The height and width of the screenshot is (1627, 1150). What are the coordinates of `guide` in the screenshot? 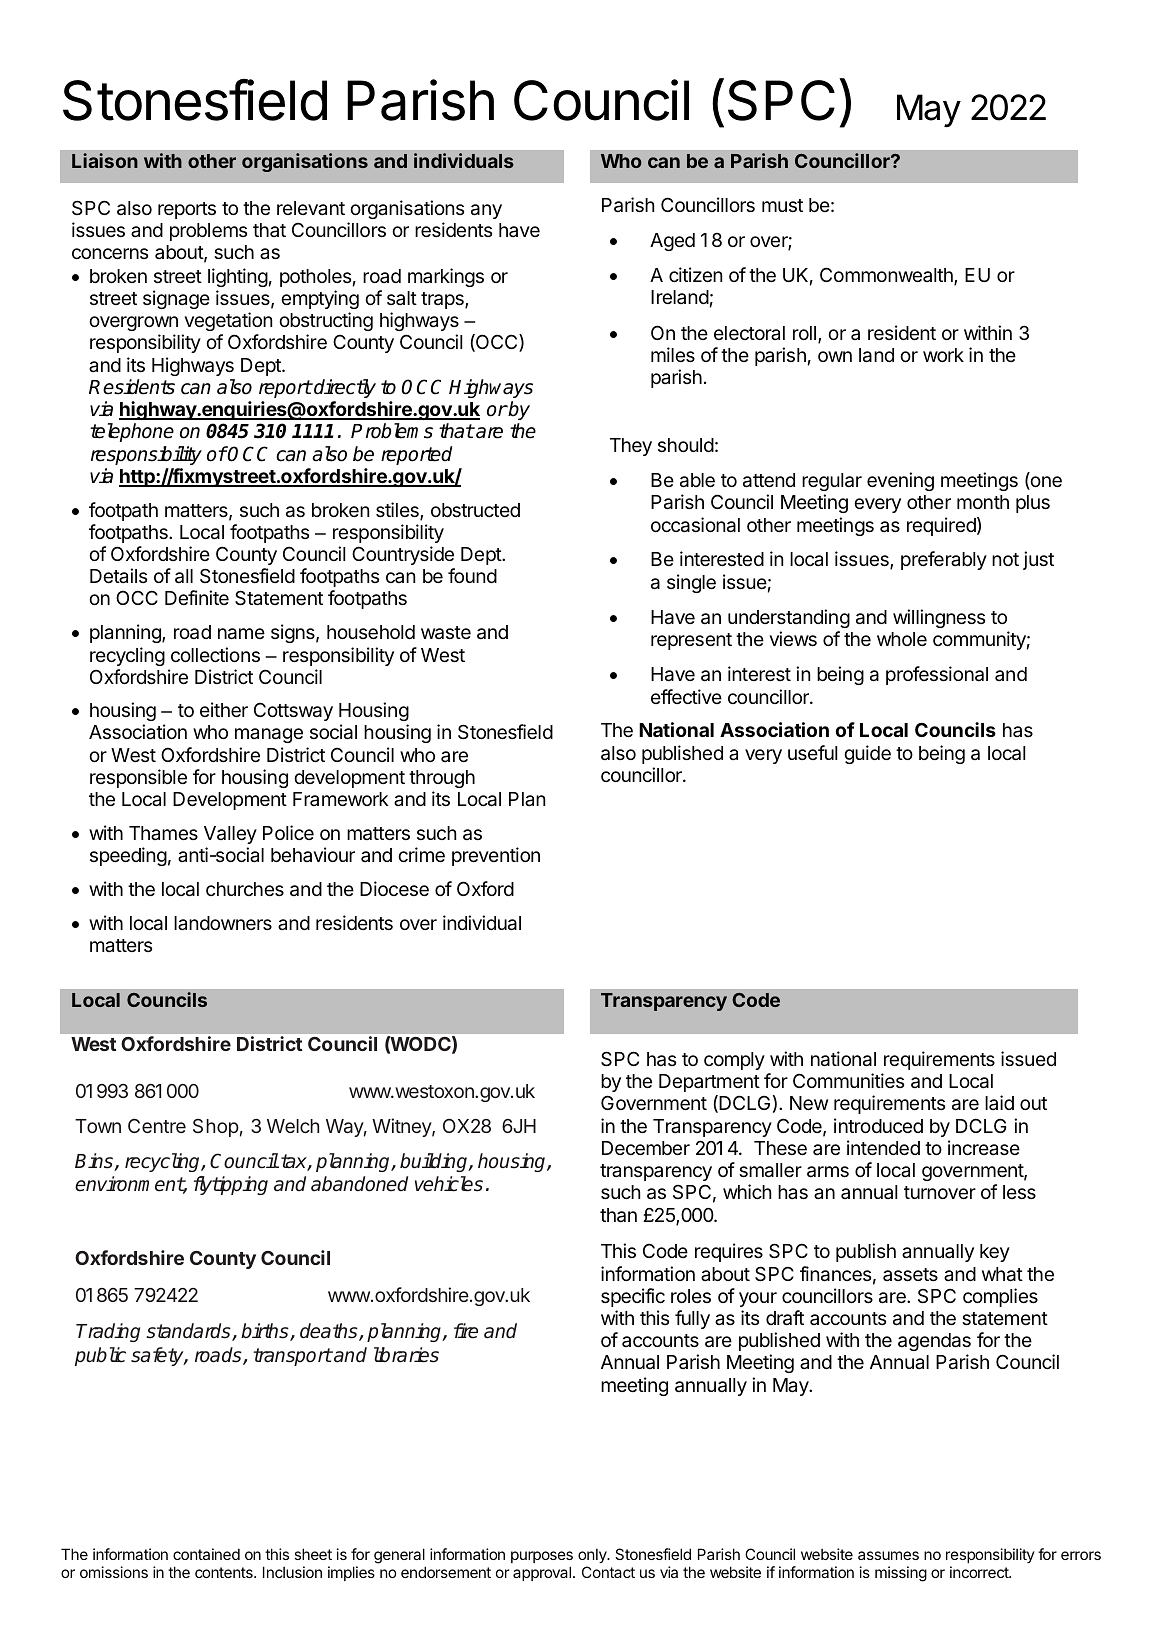 It's located at (867, 754).
